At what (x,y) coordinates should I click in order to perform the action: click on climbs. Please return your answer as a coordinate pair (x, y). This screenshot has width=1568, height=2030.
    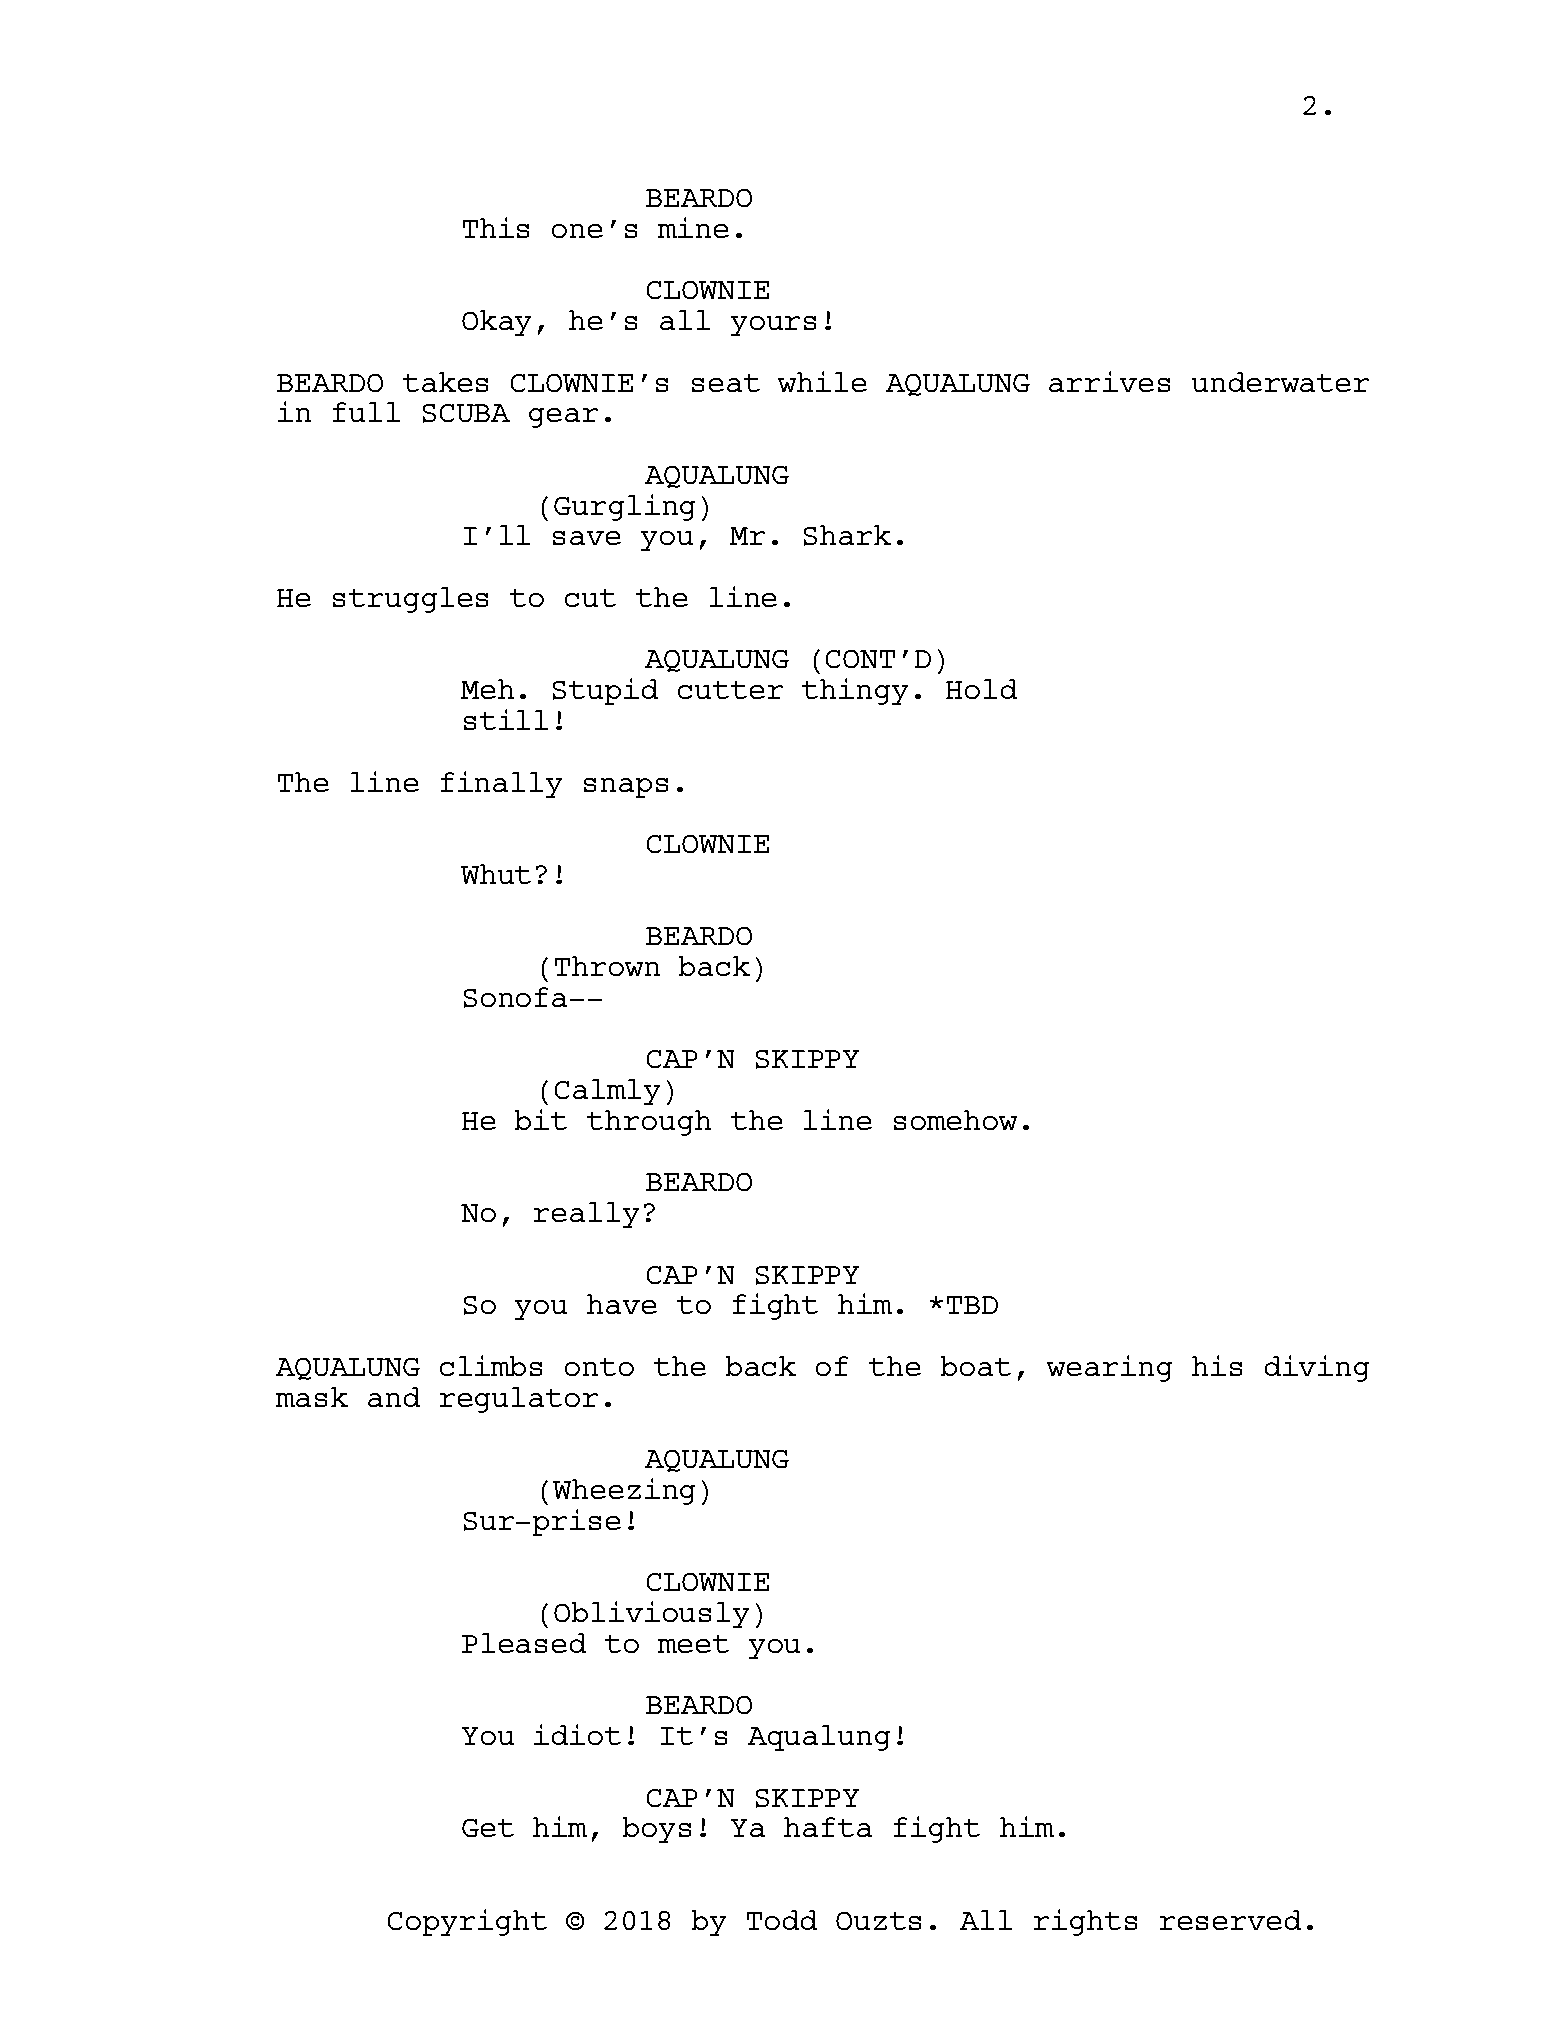
    Looking at the image, I should click on (491, 1365).
